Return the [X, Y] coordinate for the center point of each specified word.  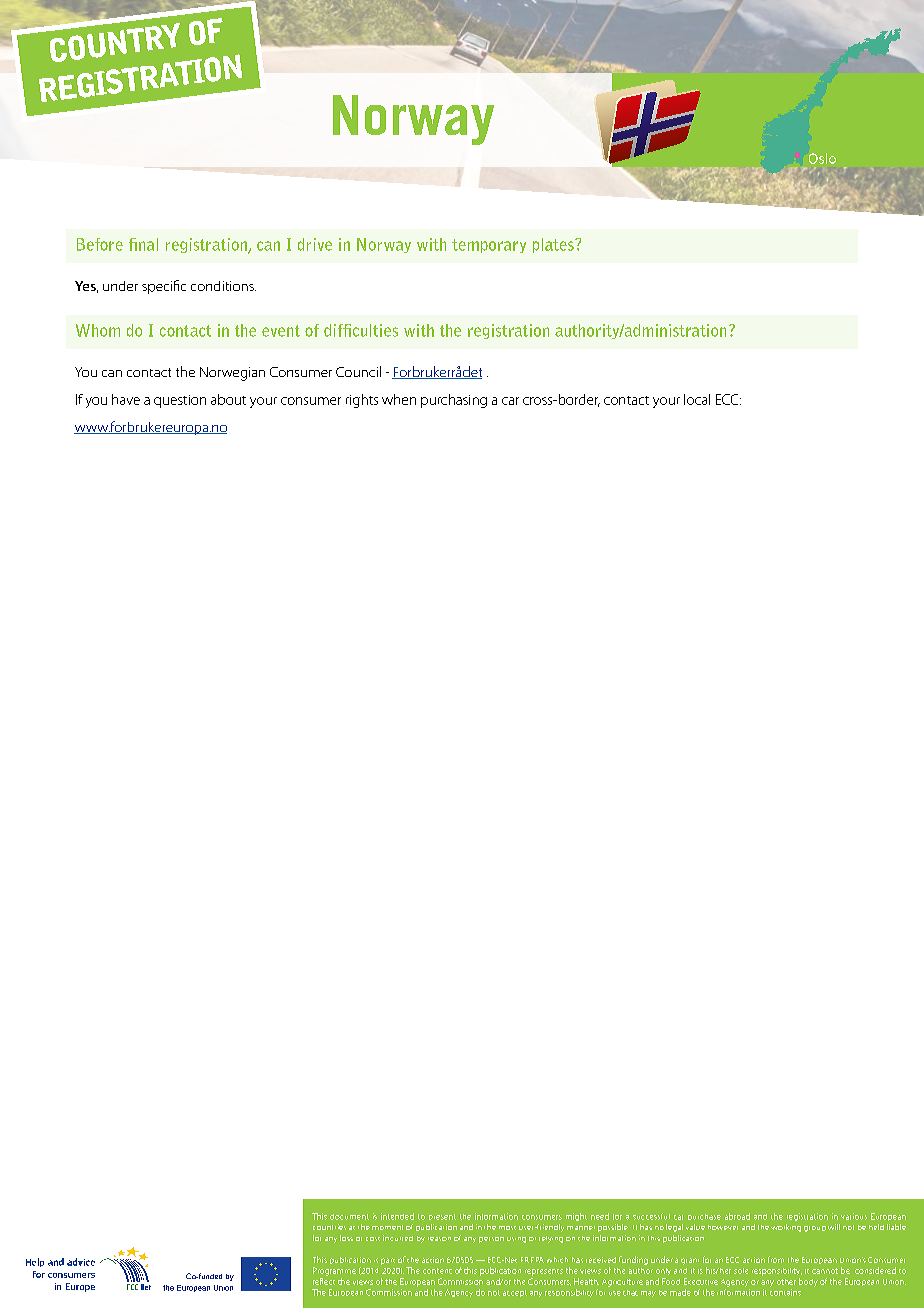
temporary [489, 246]
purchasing [454, 401]
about [228, 399]
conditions [223, 286]
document [349, 1217]
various [854, 1216]
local [697, 399]
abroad [737, 1216]
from [776, 1259]
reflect [324, 1281]
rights [362, 401]
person [491, 1240]
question [180, 401]
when [399, 399]
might [576, 1217]
